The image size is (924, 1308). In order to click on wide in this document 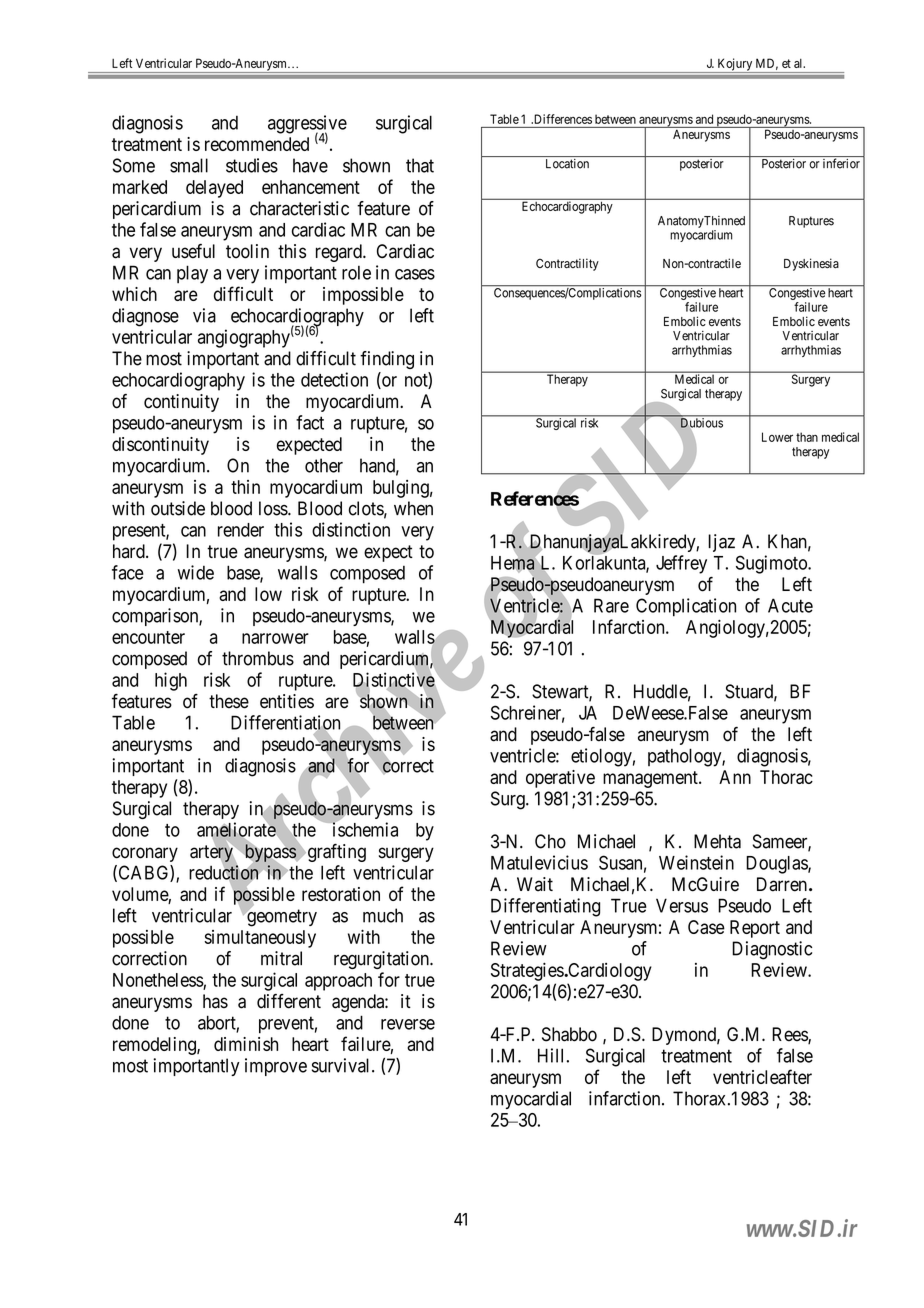, I will do `click(196, 572)`.
